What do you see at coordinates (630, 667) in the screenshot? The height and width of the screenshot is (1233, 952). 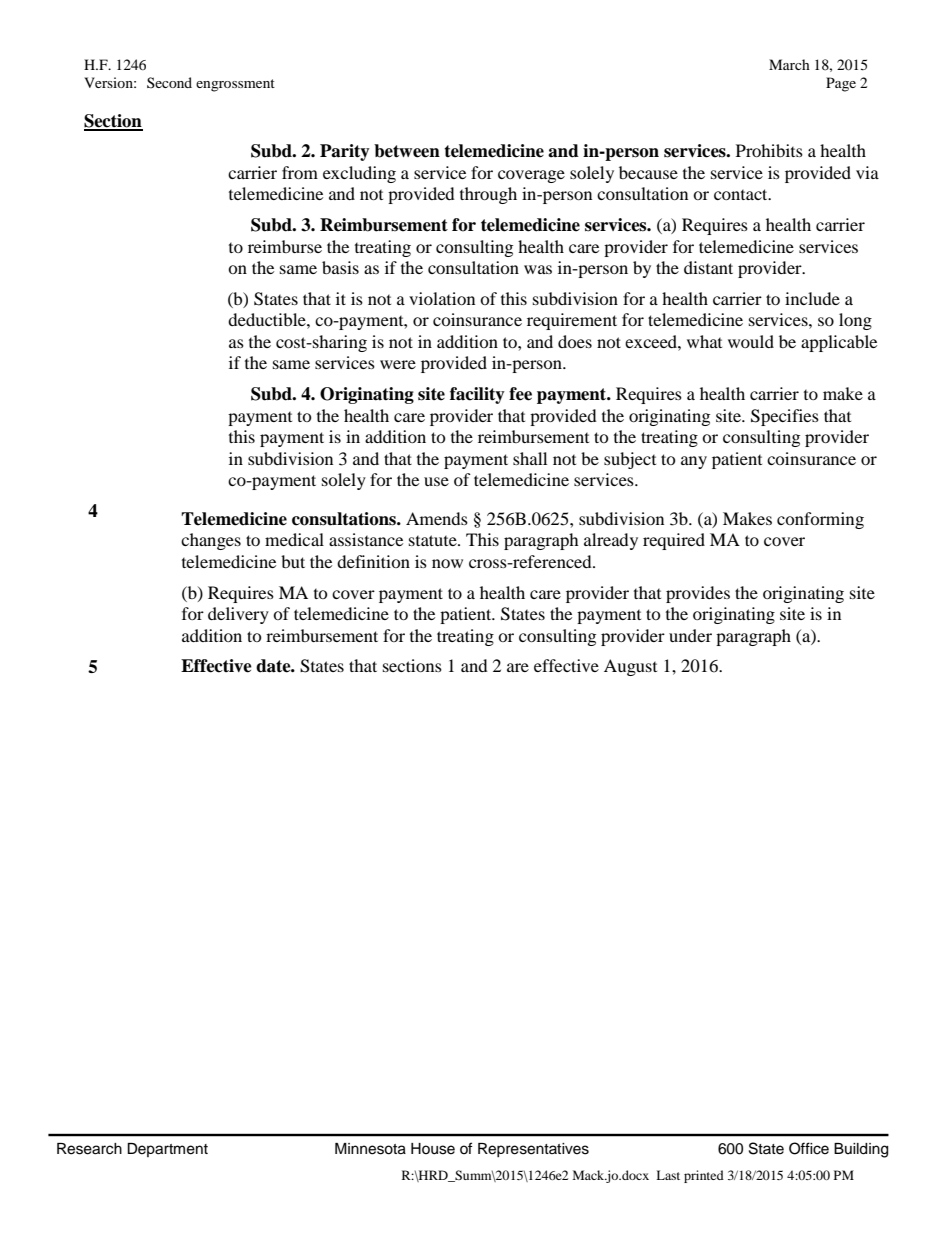 I see `August` at bounding box center [630, 667].
